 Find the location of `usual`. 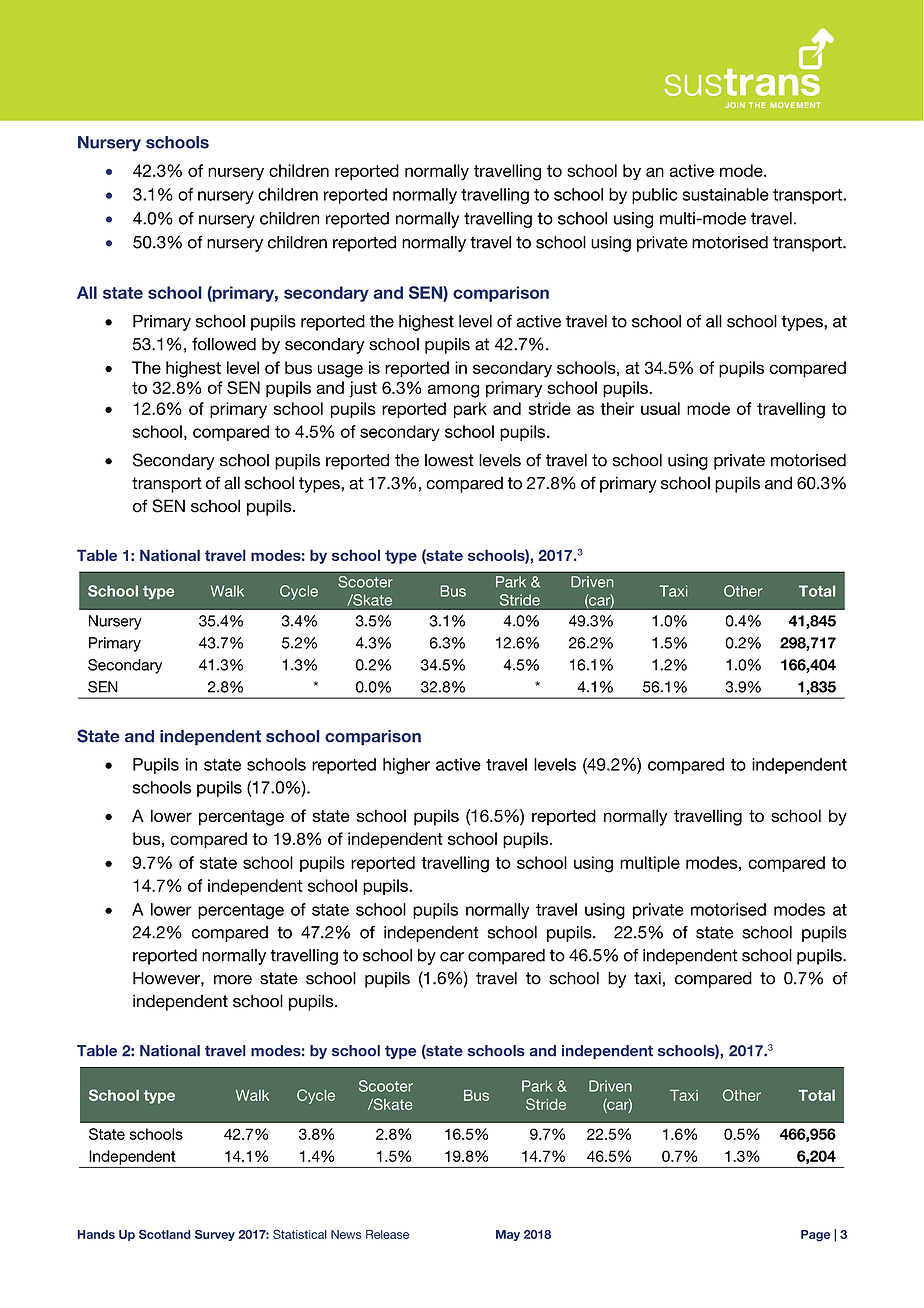

usual is located at coordinates (660, 408).
